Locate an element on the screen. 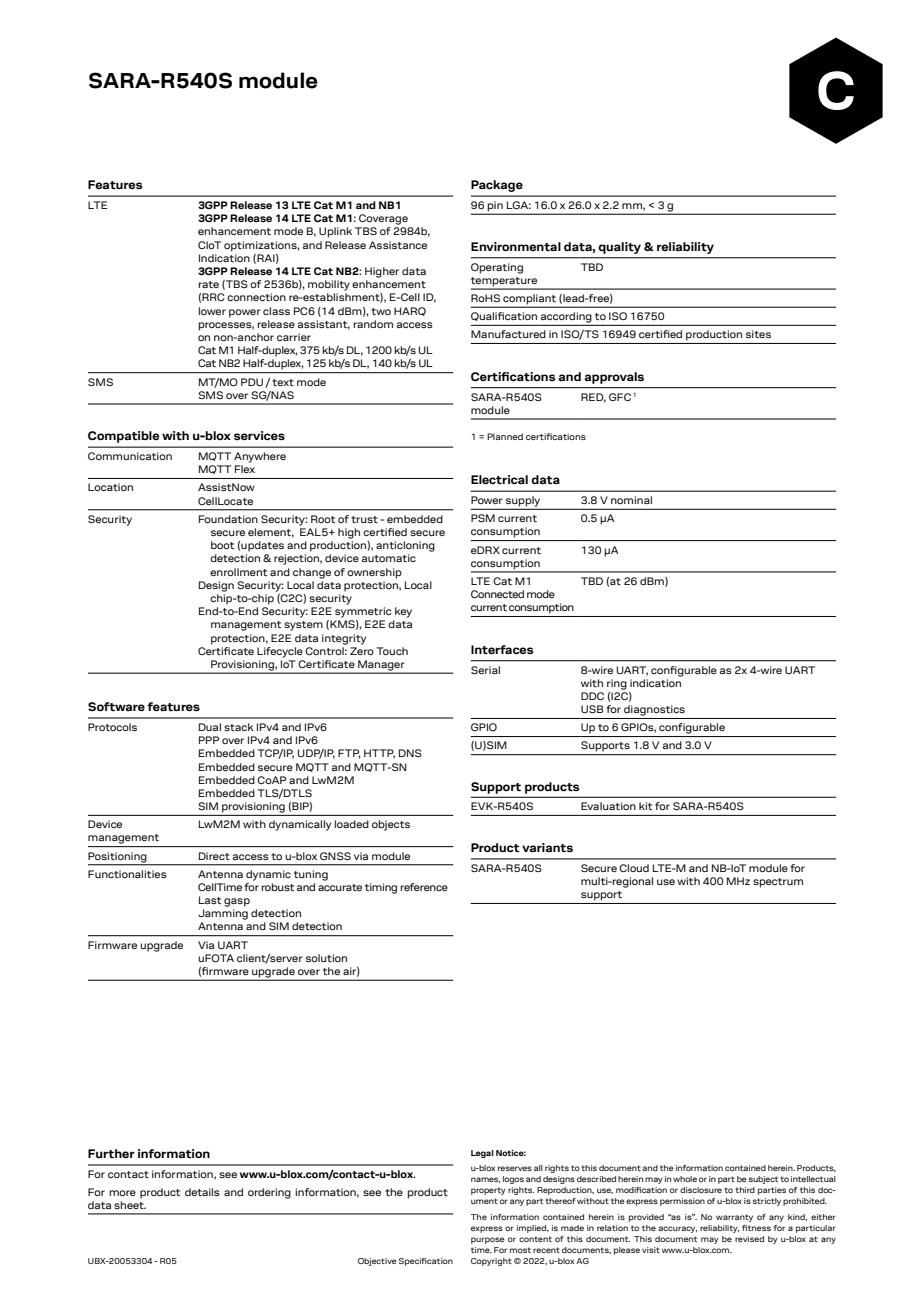 The width and height of the screenshot is (924, 1308). Last is located at coordinates (210, 900).
